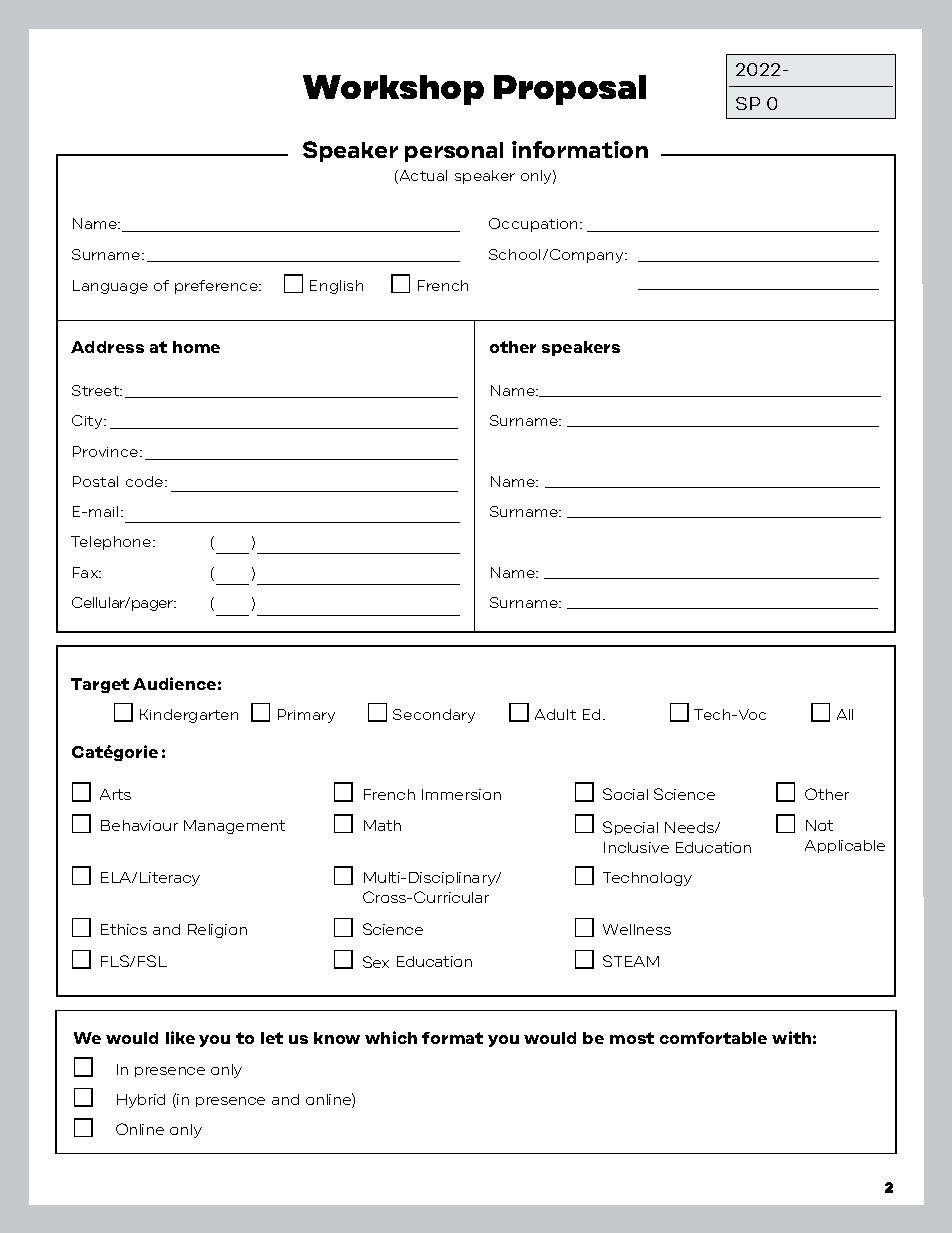 The image size is (952, 1233). I want to click on personal, so click(454, 152).
